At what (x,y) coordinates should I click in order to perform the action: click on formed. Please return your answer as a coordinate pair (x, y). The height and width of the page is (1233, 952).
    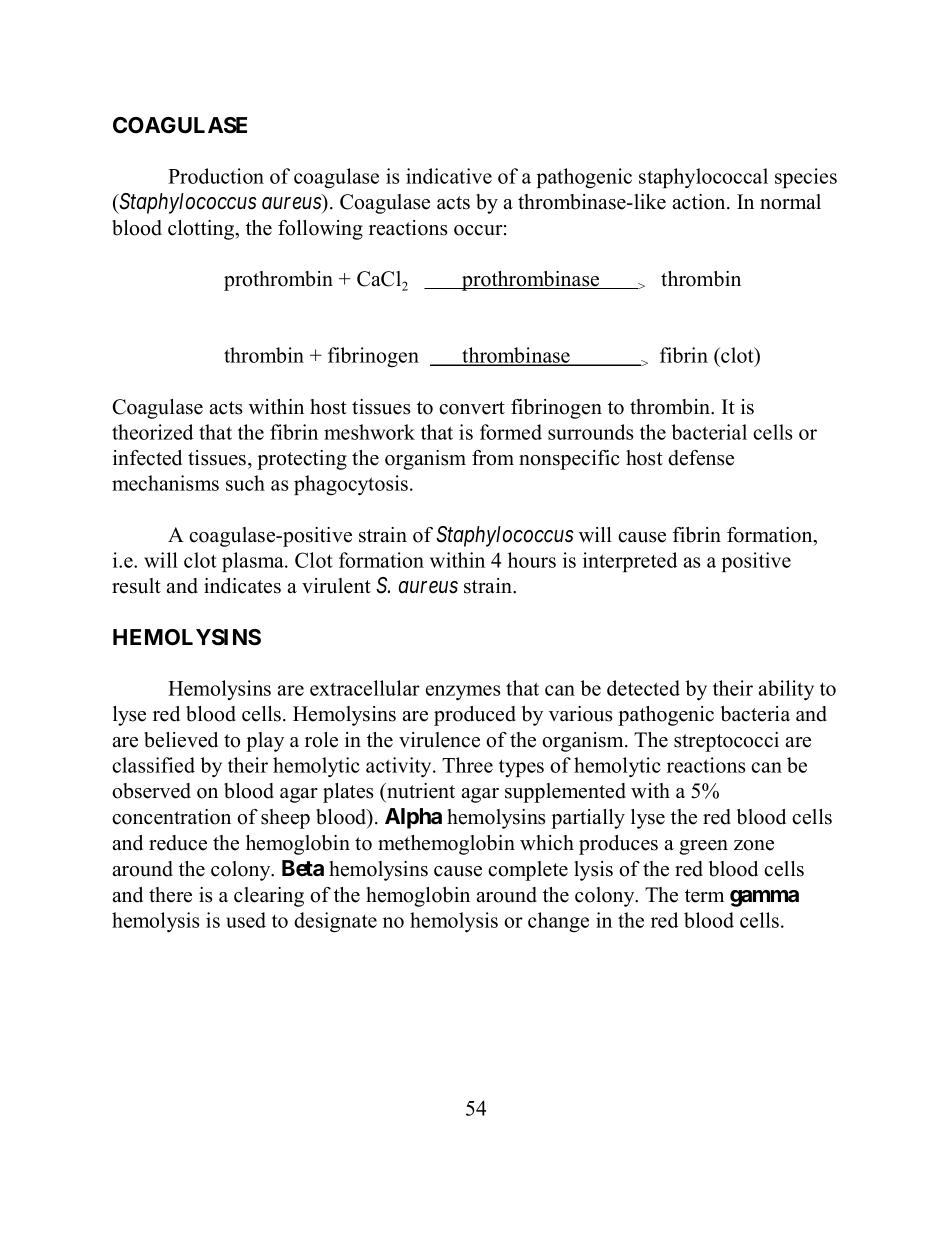
    Looking at the image, I should click on (511, 432).
